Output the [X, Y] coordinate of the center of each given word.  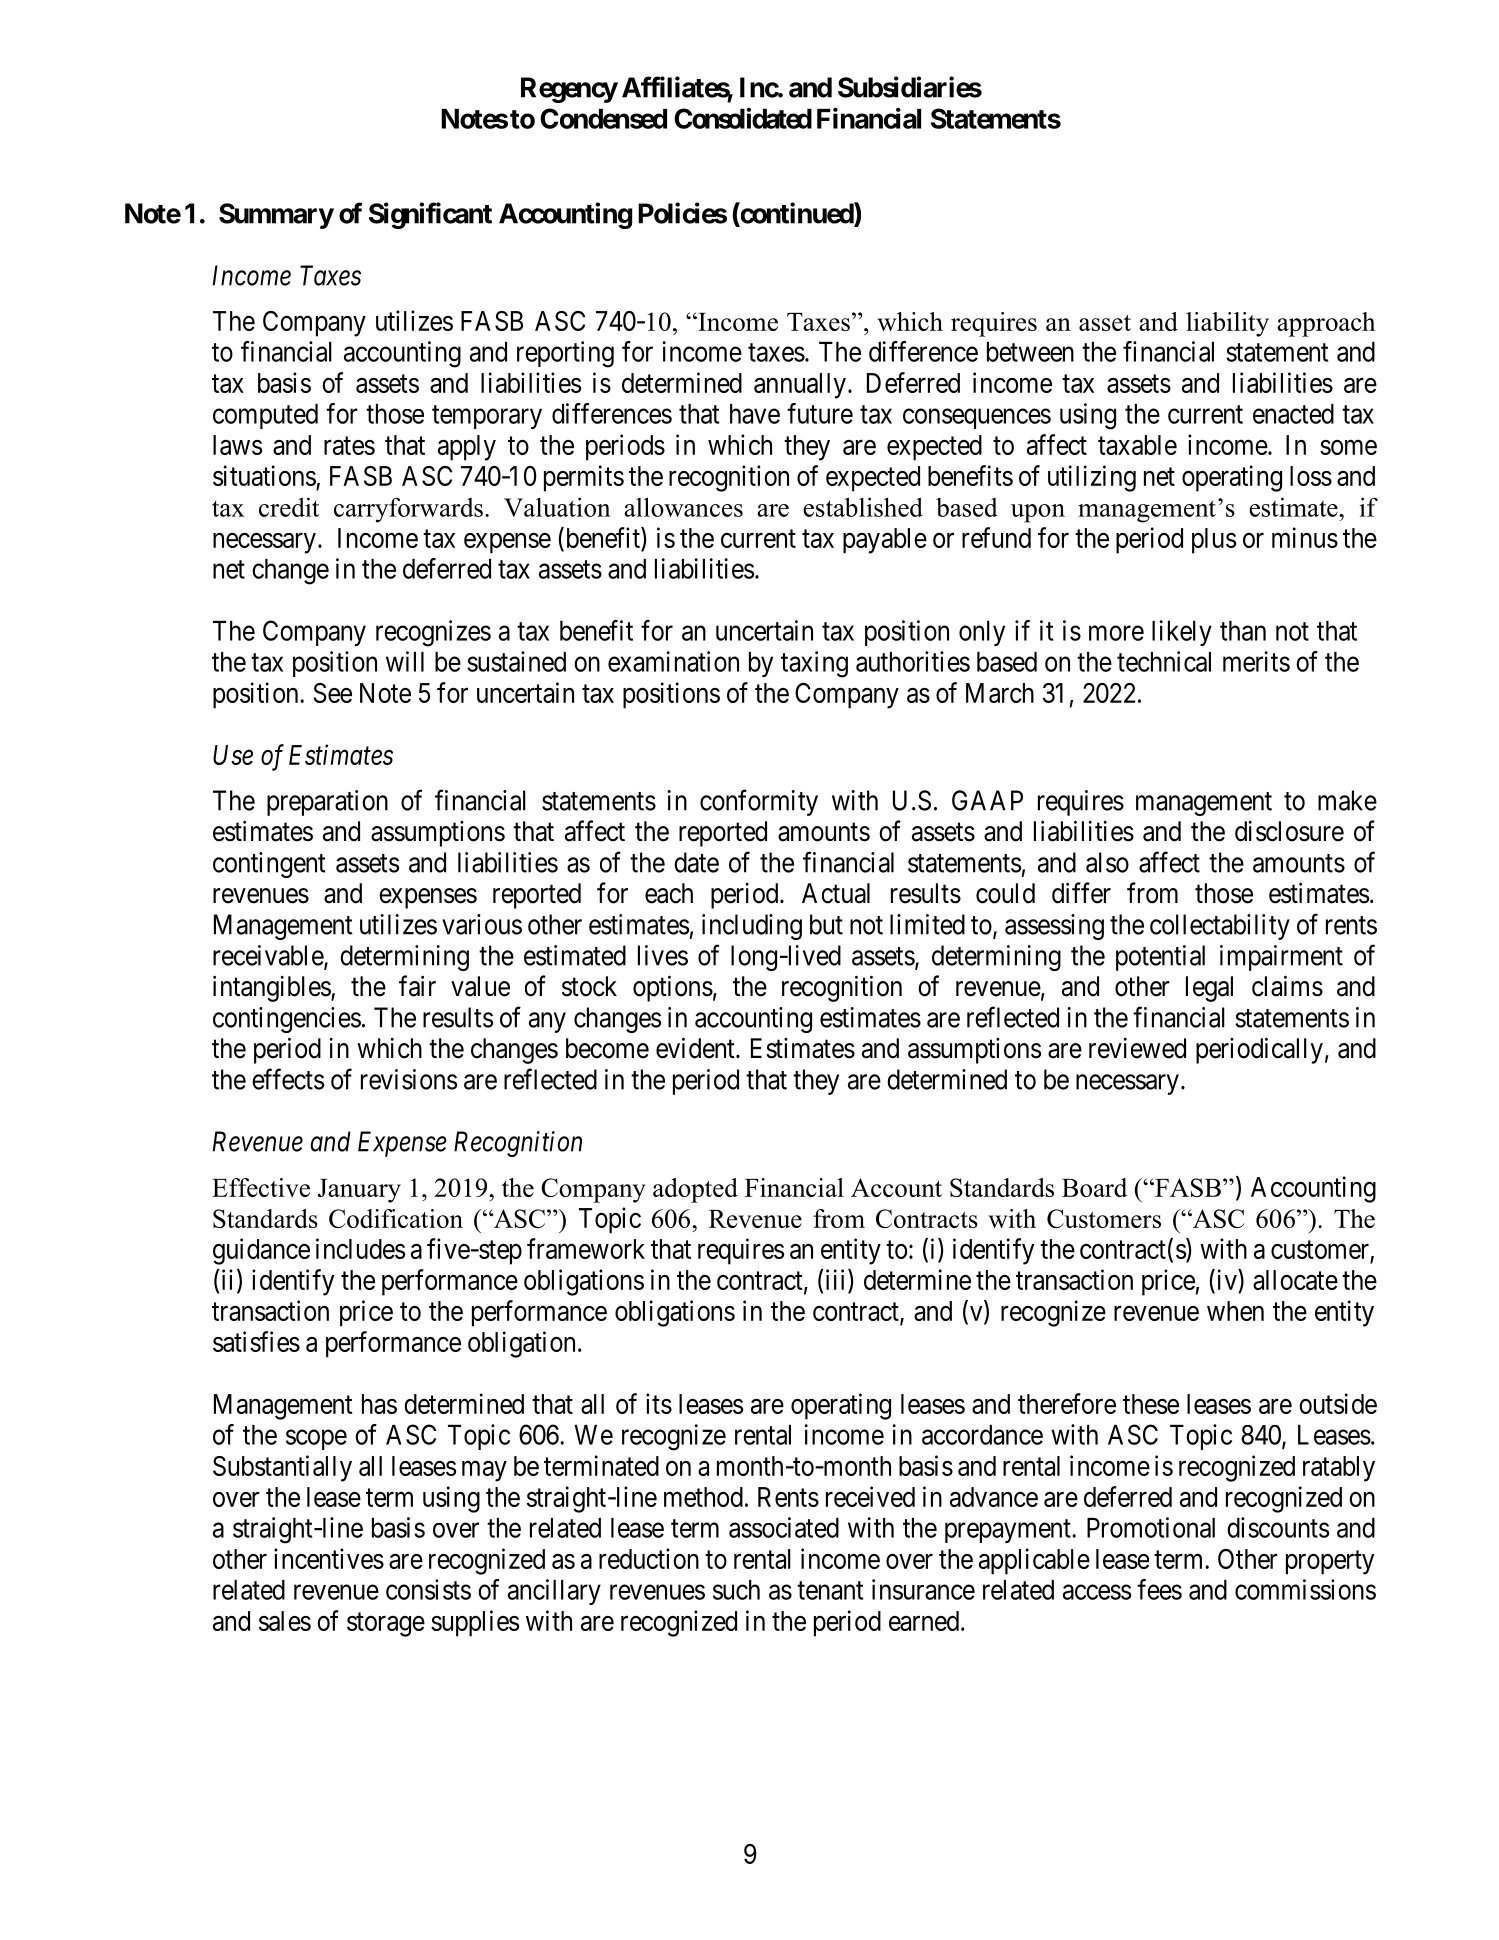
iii [837, 1279]
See [333, 693]
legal [1209, 989]
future [820, 413]
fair [417, 986]
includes [360, 1248]
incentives [329, 1558]
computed [265, 416]
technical [1164, 661]
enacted [1293, 414]
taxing [814, 664]
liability [1227, 324]
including [752, 927]
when [1235, 1311]
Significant [430, 215]
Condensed [603, 118]
